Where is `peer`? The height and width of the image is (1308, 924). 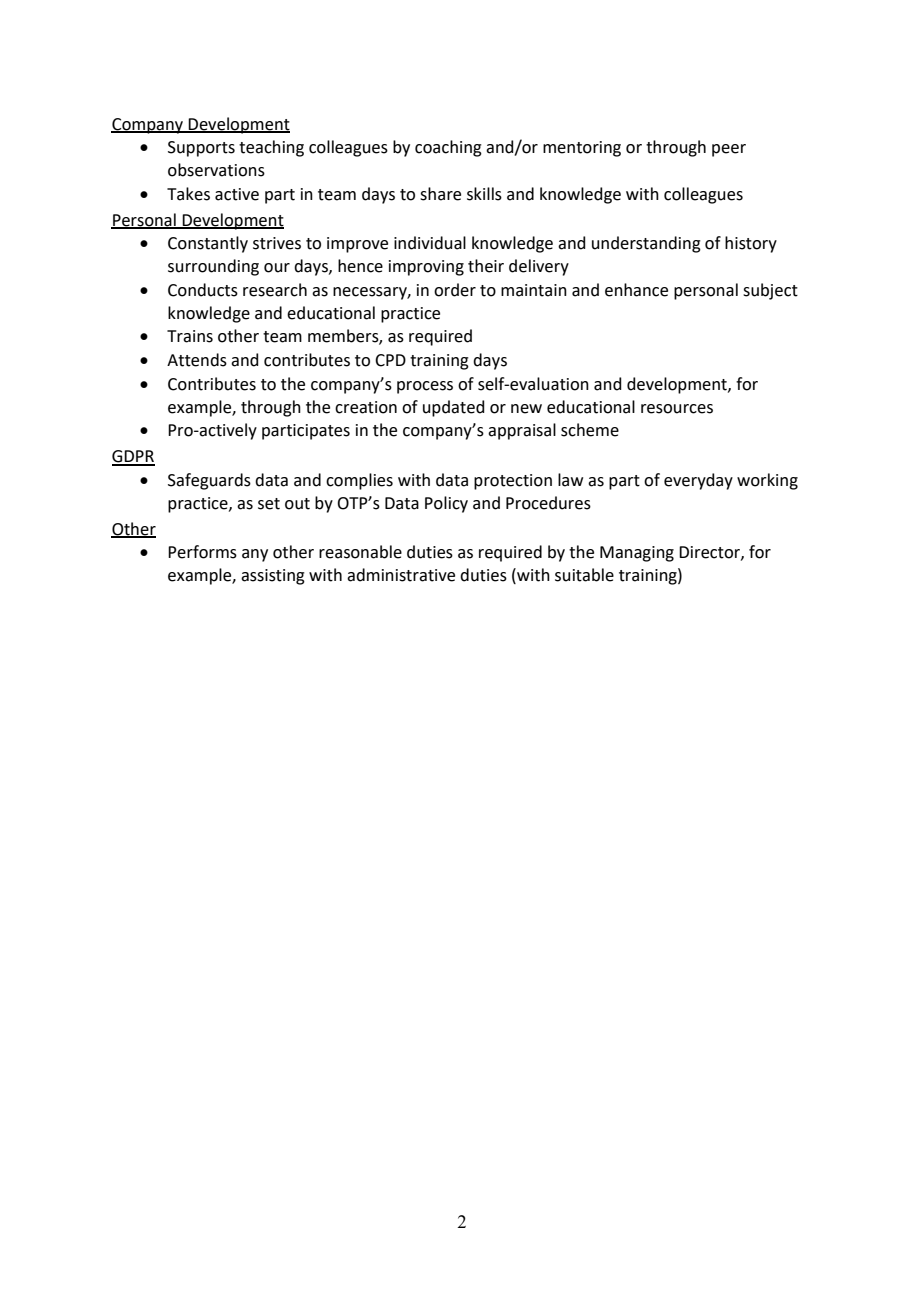
peer is located at coordinates (729, 150).
